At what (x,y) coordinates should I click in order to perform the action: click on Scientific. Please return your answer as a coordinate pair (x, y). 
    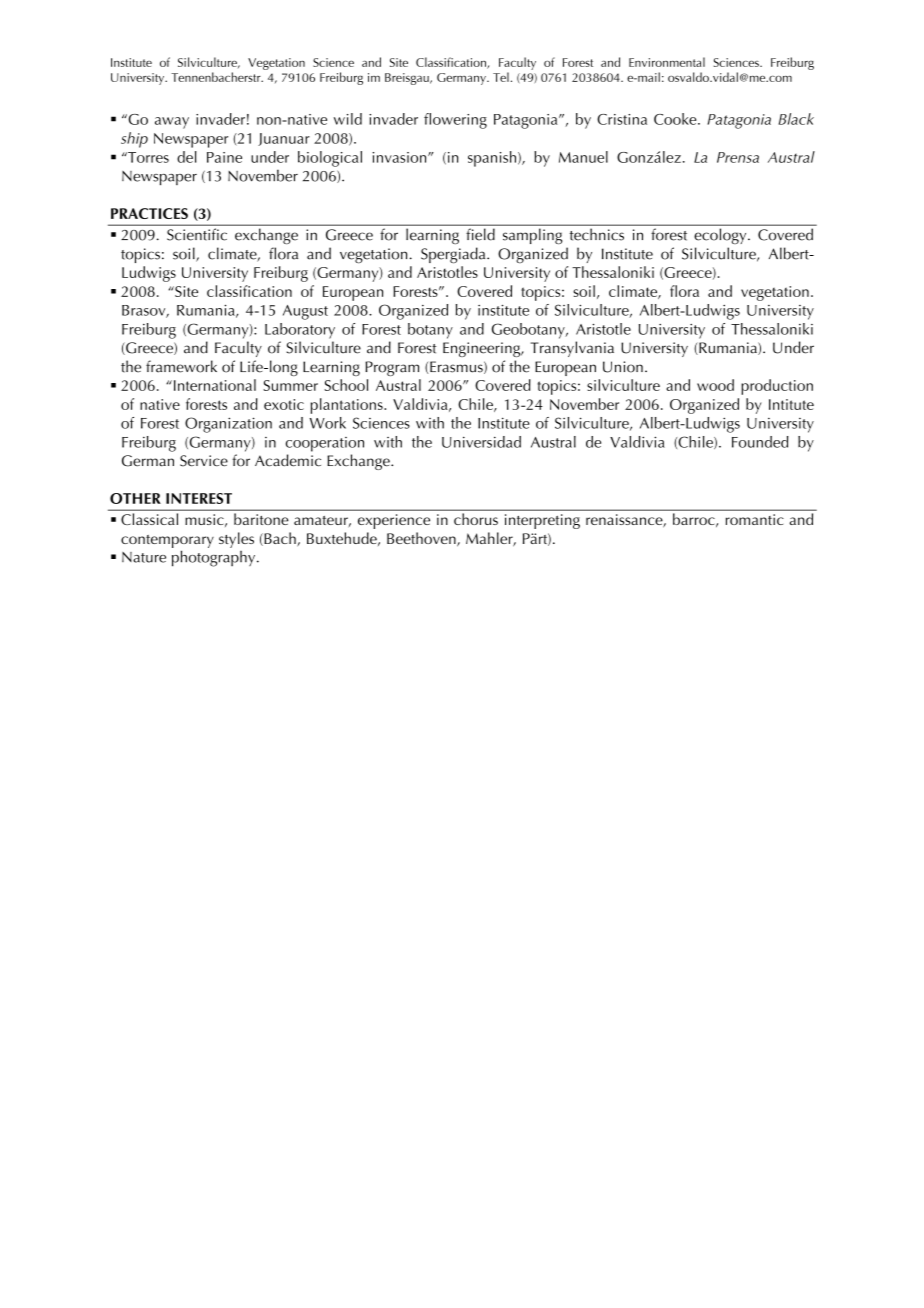
    Looking at the image, I should click on (197, 234).
